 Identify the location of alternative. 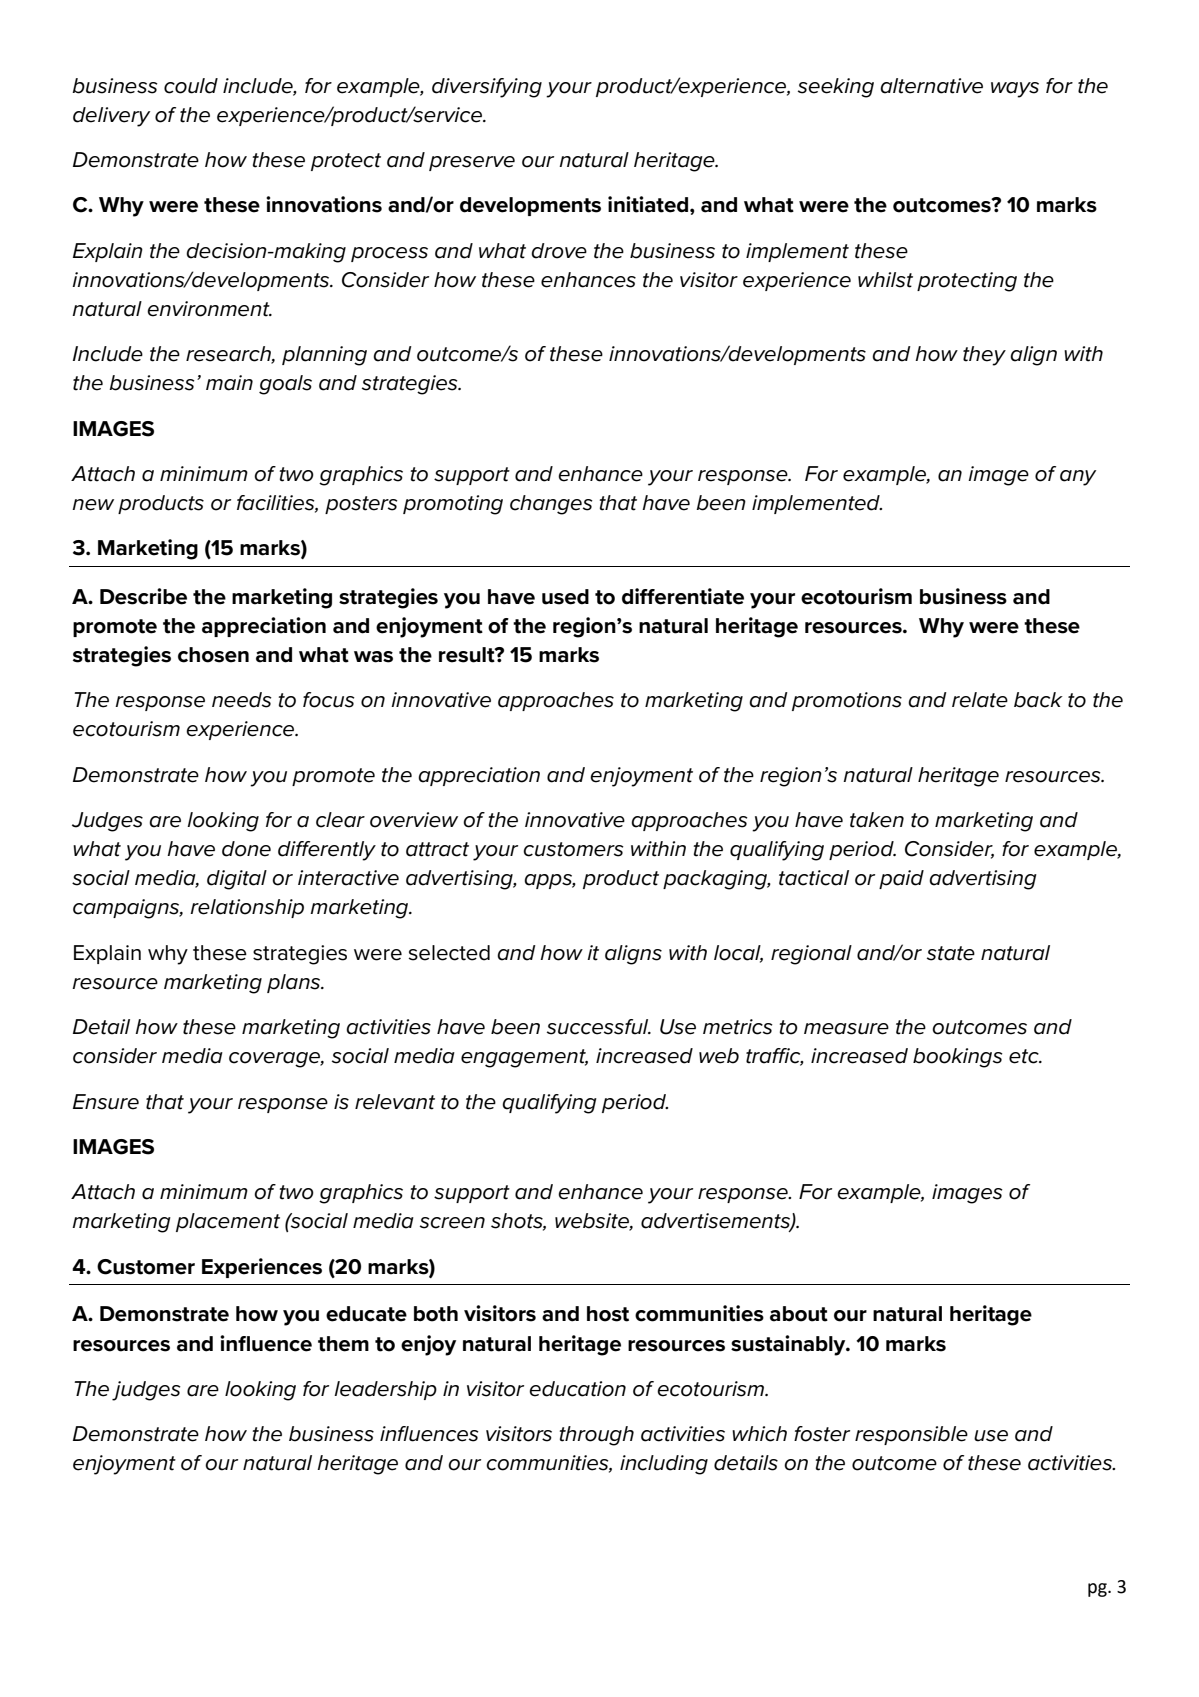
(931, 86).
